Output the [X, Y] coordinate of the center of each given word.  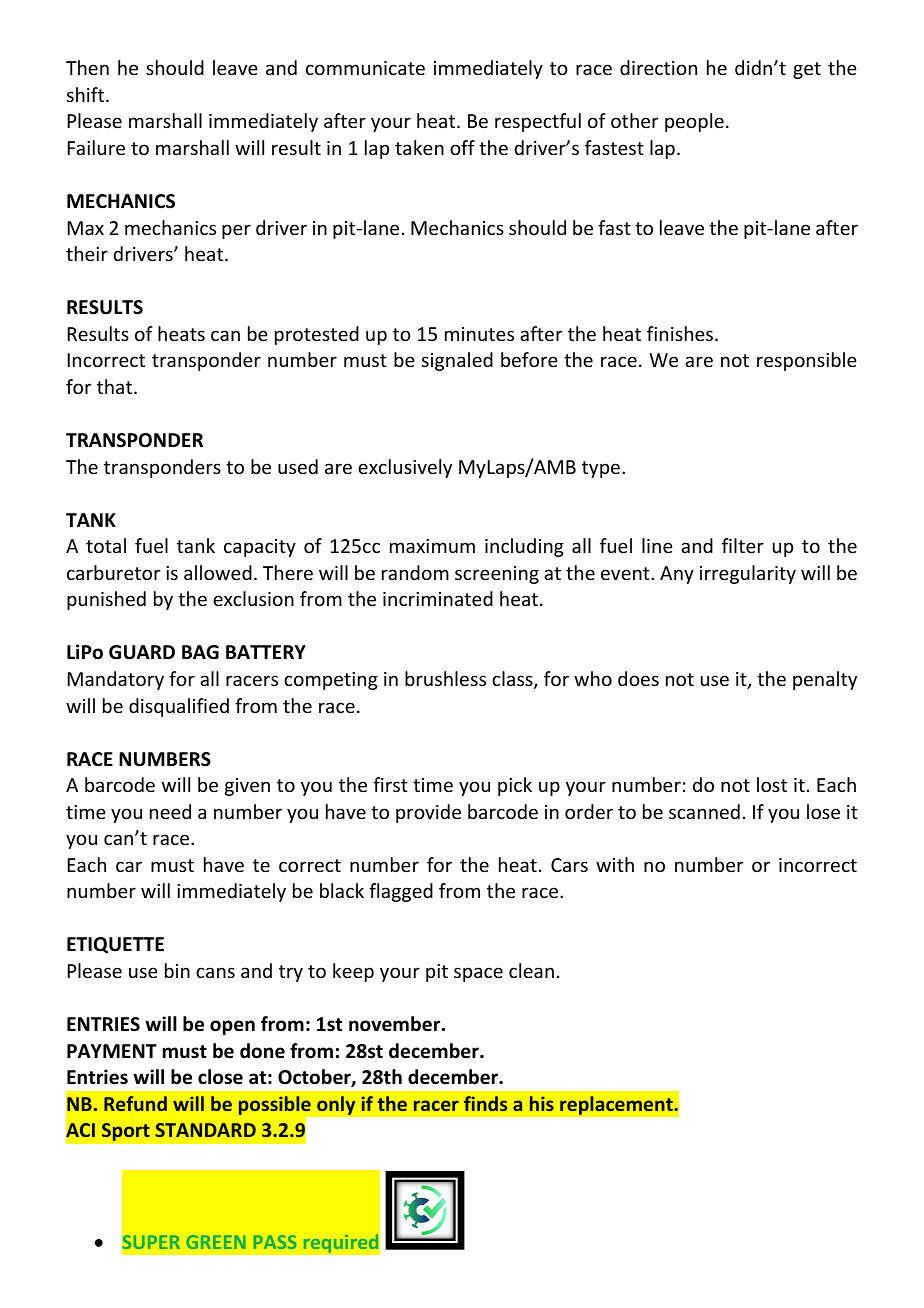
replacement [617, 1105]
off [462, 147]
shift [87, 94]
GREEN [215, 1242]
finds [485, 1103]
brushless [445, 678]
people [694, 122]
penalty [825, 680]
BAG [200, 652]
